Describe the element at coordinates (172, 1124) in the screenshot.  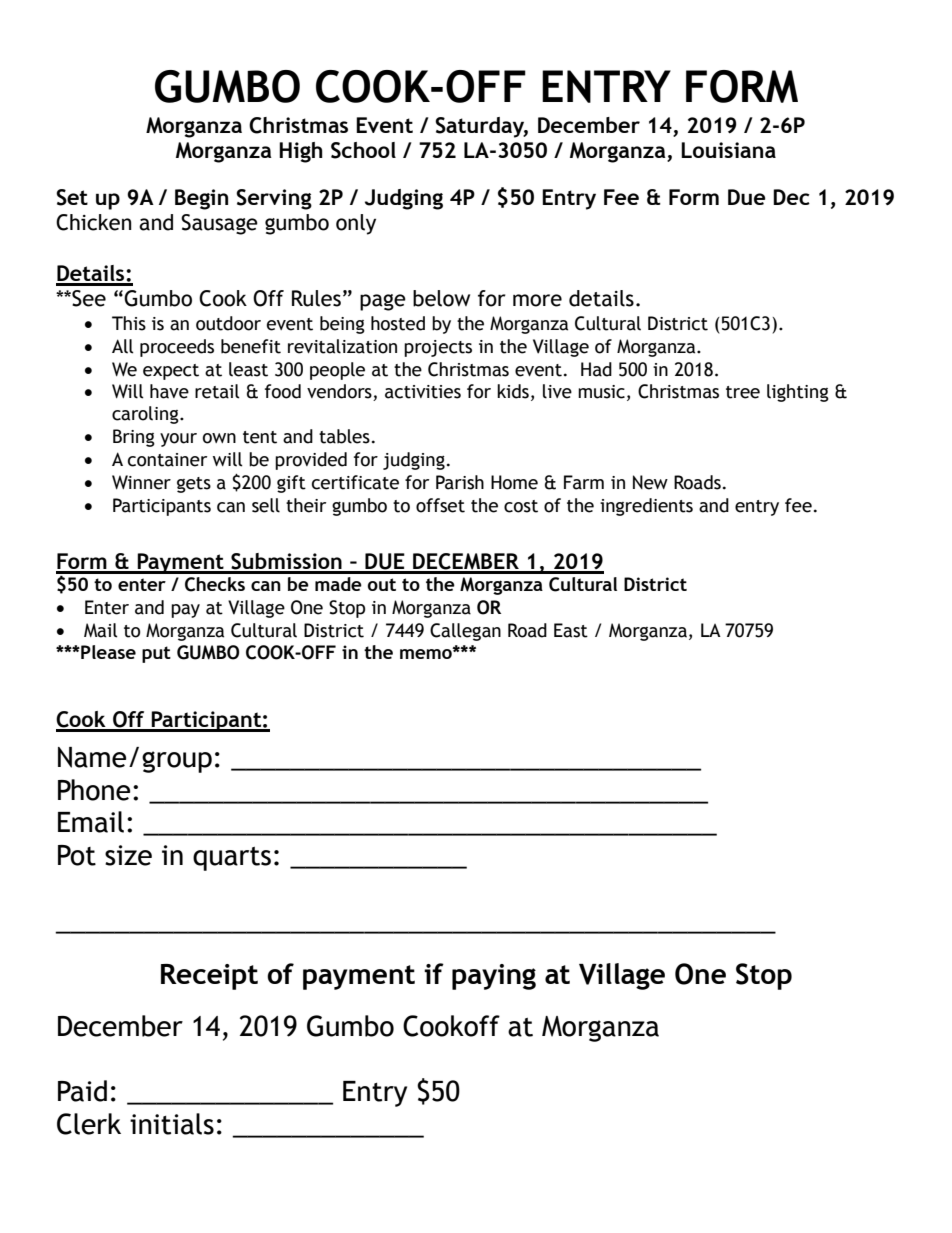
I see `initials` at that location.
